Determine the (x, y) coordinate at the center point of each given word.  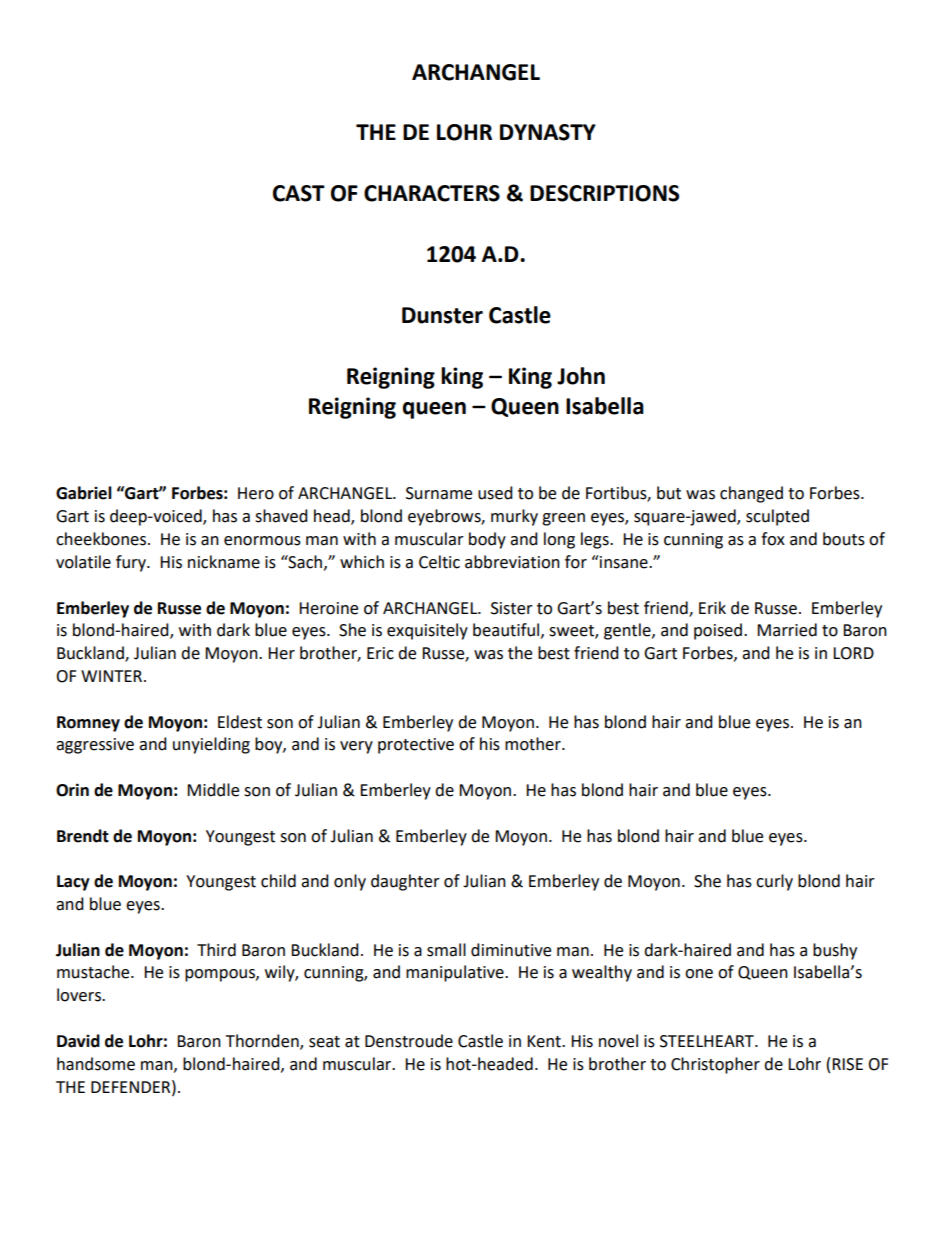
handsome (96, 1064)
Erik (712, 607)
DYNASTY (548, 132)
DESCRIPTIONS (604, 193)
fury (132, 563)
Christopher (715, 1065)
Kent (545, 1041)
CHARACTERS (432, 193)
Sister (512, 608)
